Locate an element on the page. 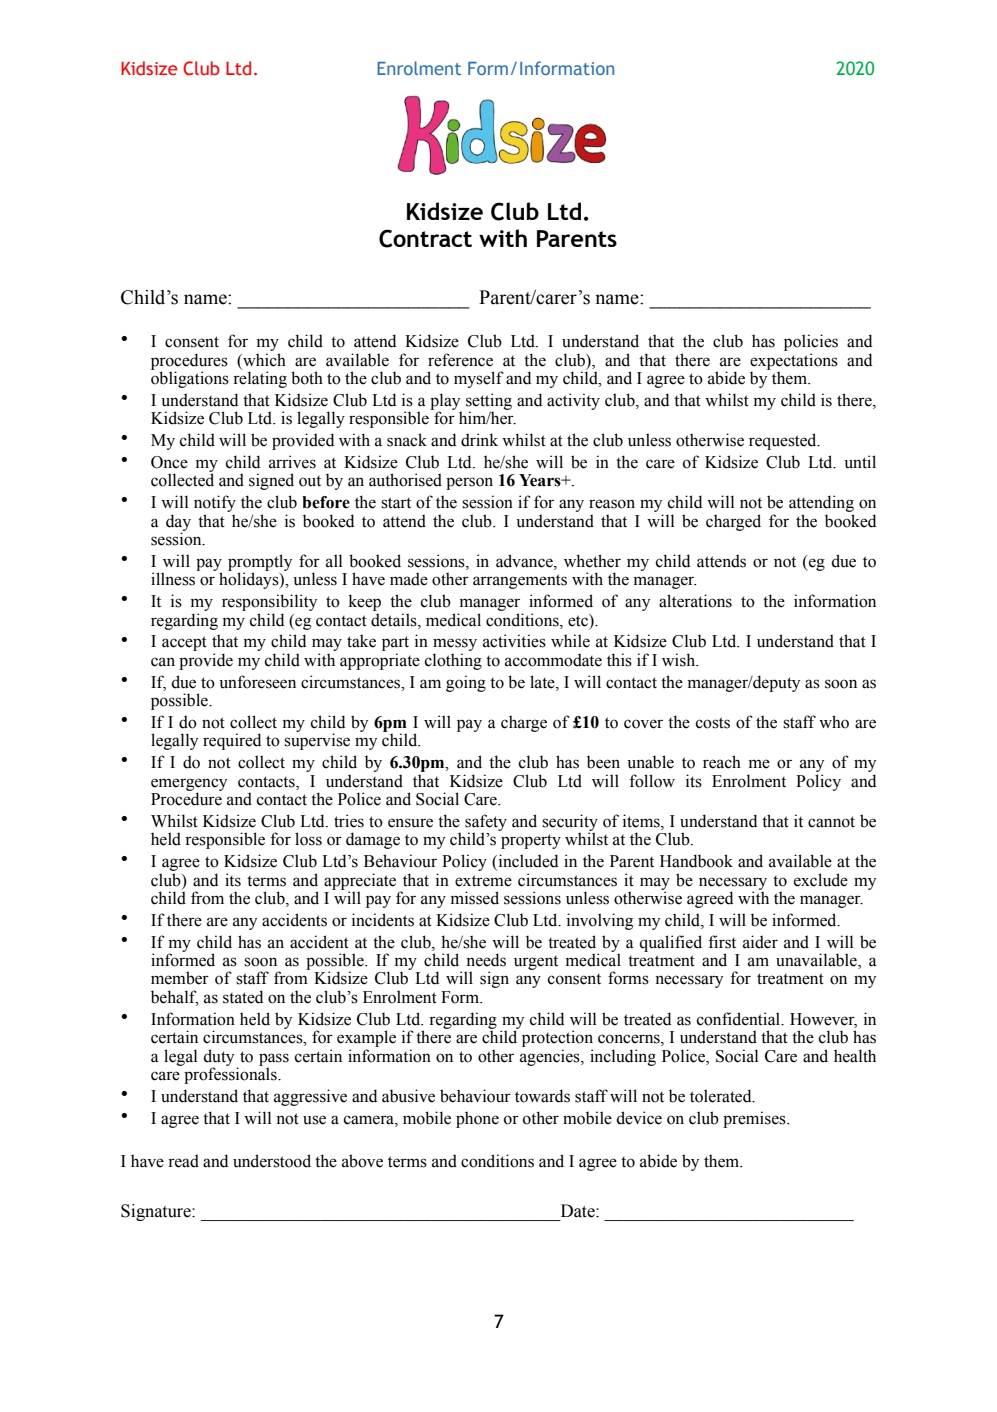 The width and height of the page is (997, 1412). Contract is located at coordinates (425, 238).
